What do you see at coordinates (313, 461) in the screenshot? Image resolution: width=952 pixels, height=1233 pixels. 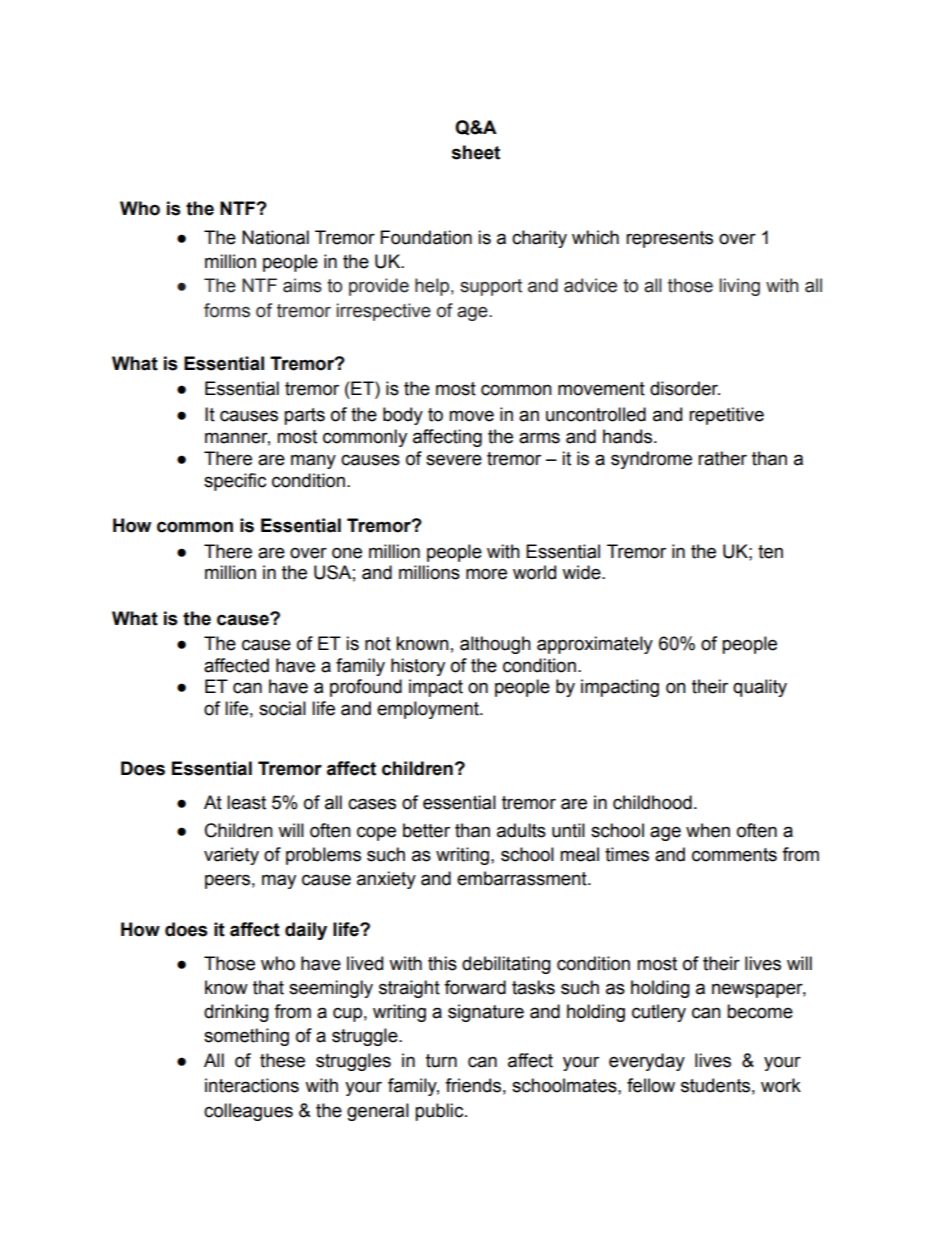 I see `many` at bounding box center [313, 461].
